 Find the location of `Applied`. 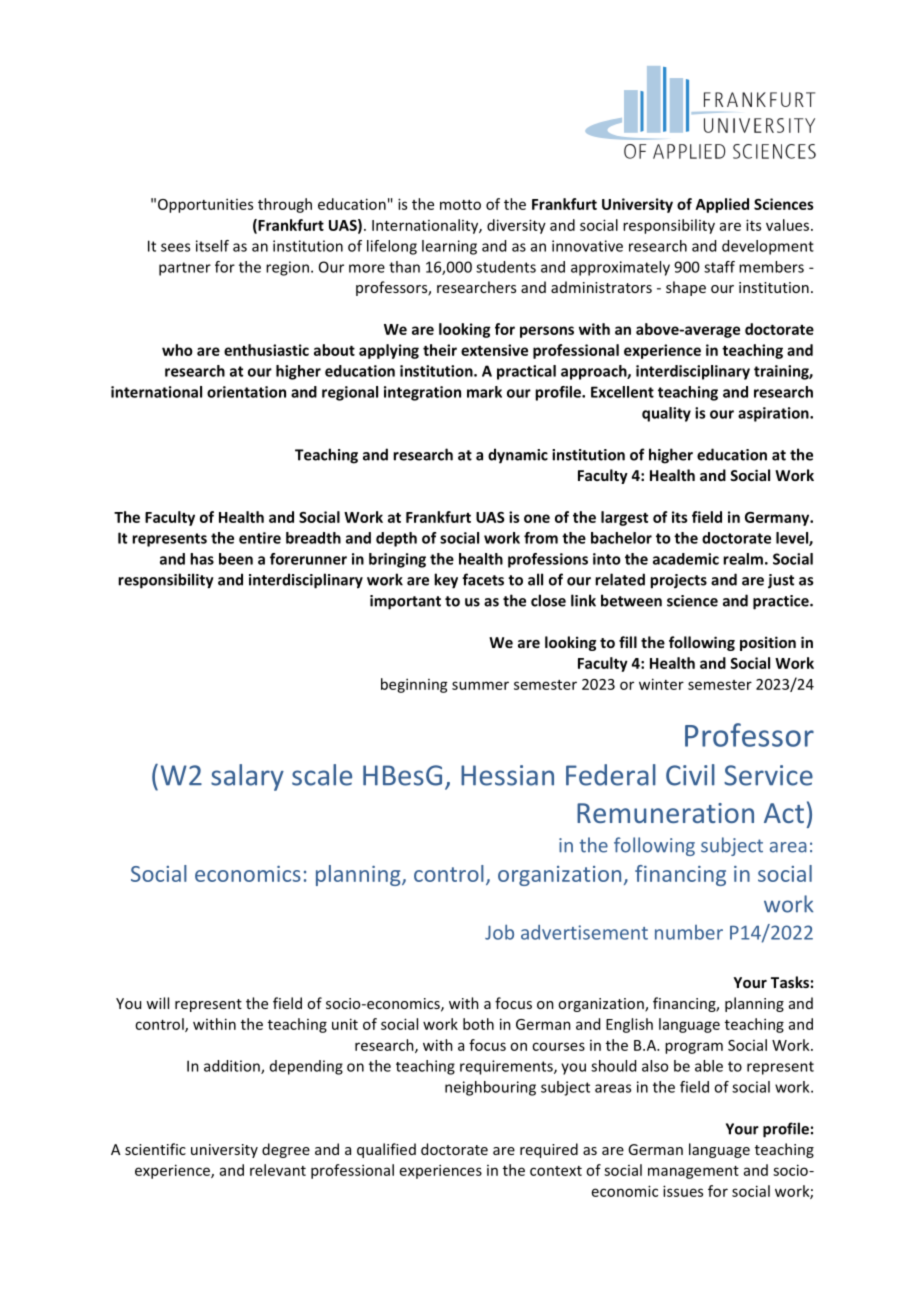

Applied is located at coordinates (722, 205).
